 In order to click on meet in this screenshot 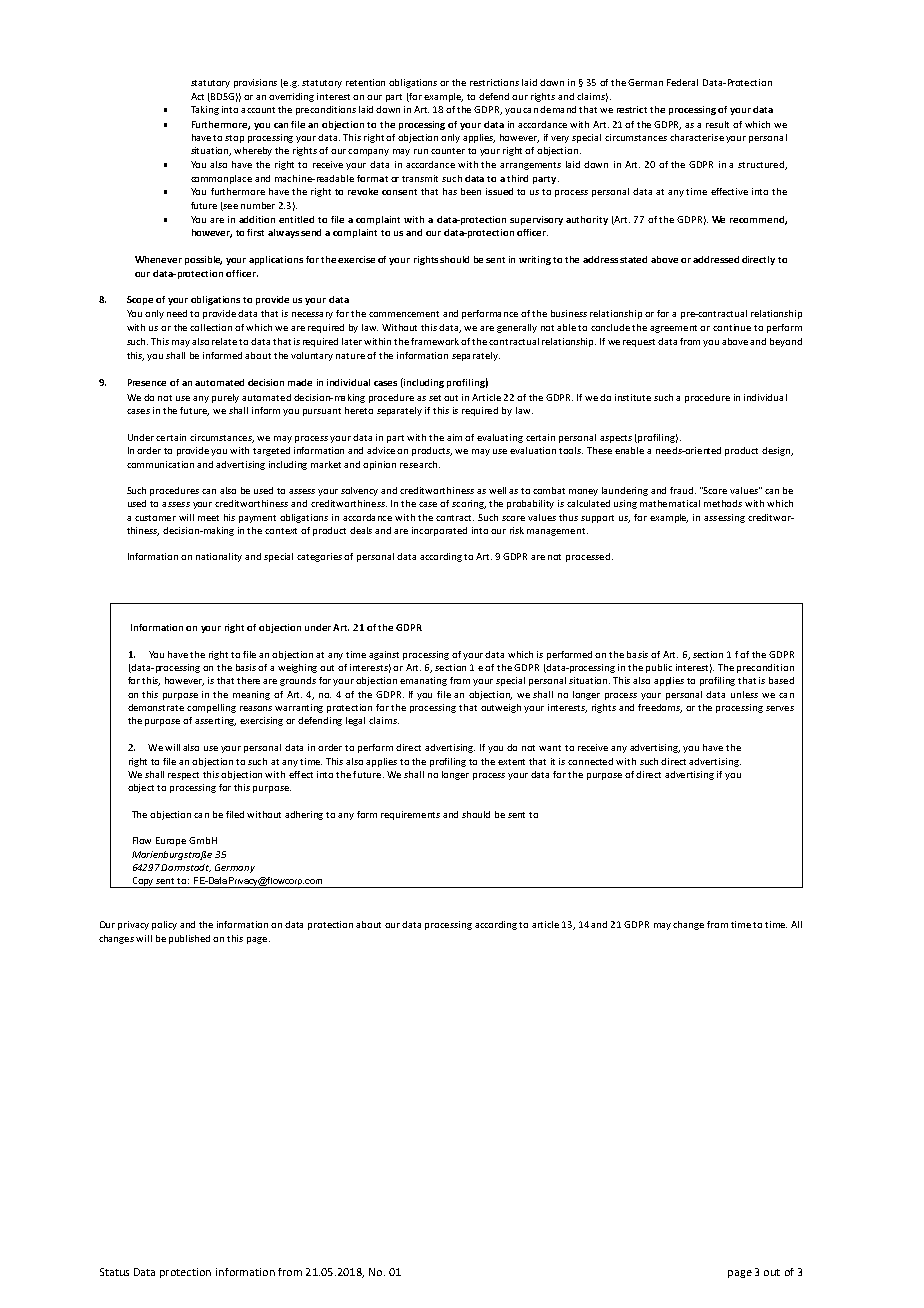, I will do `click(208, 518)`.
